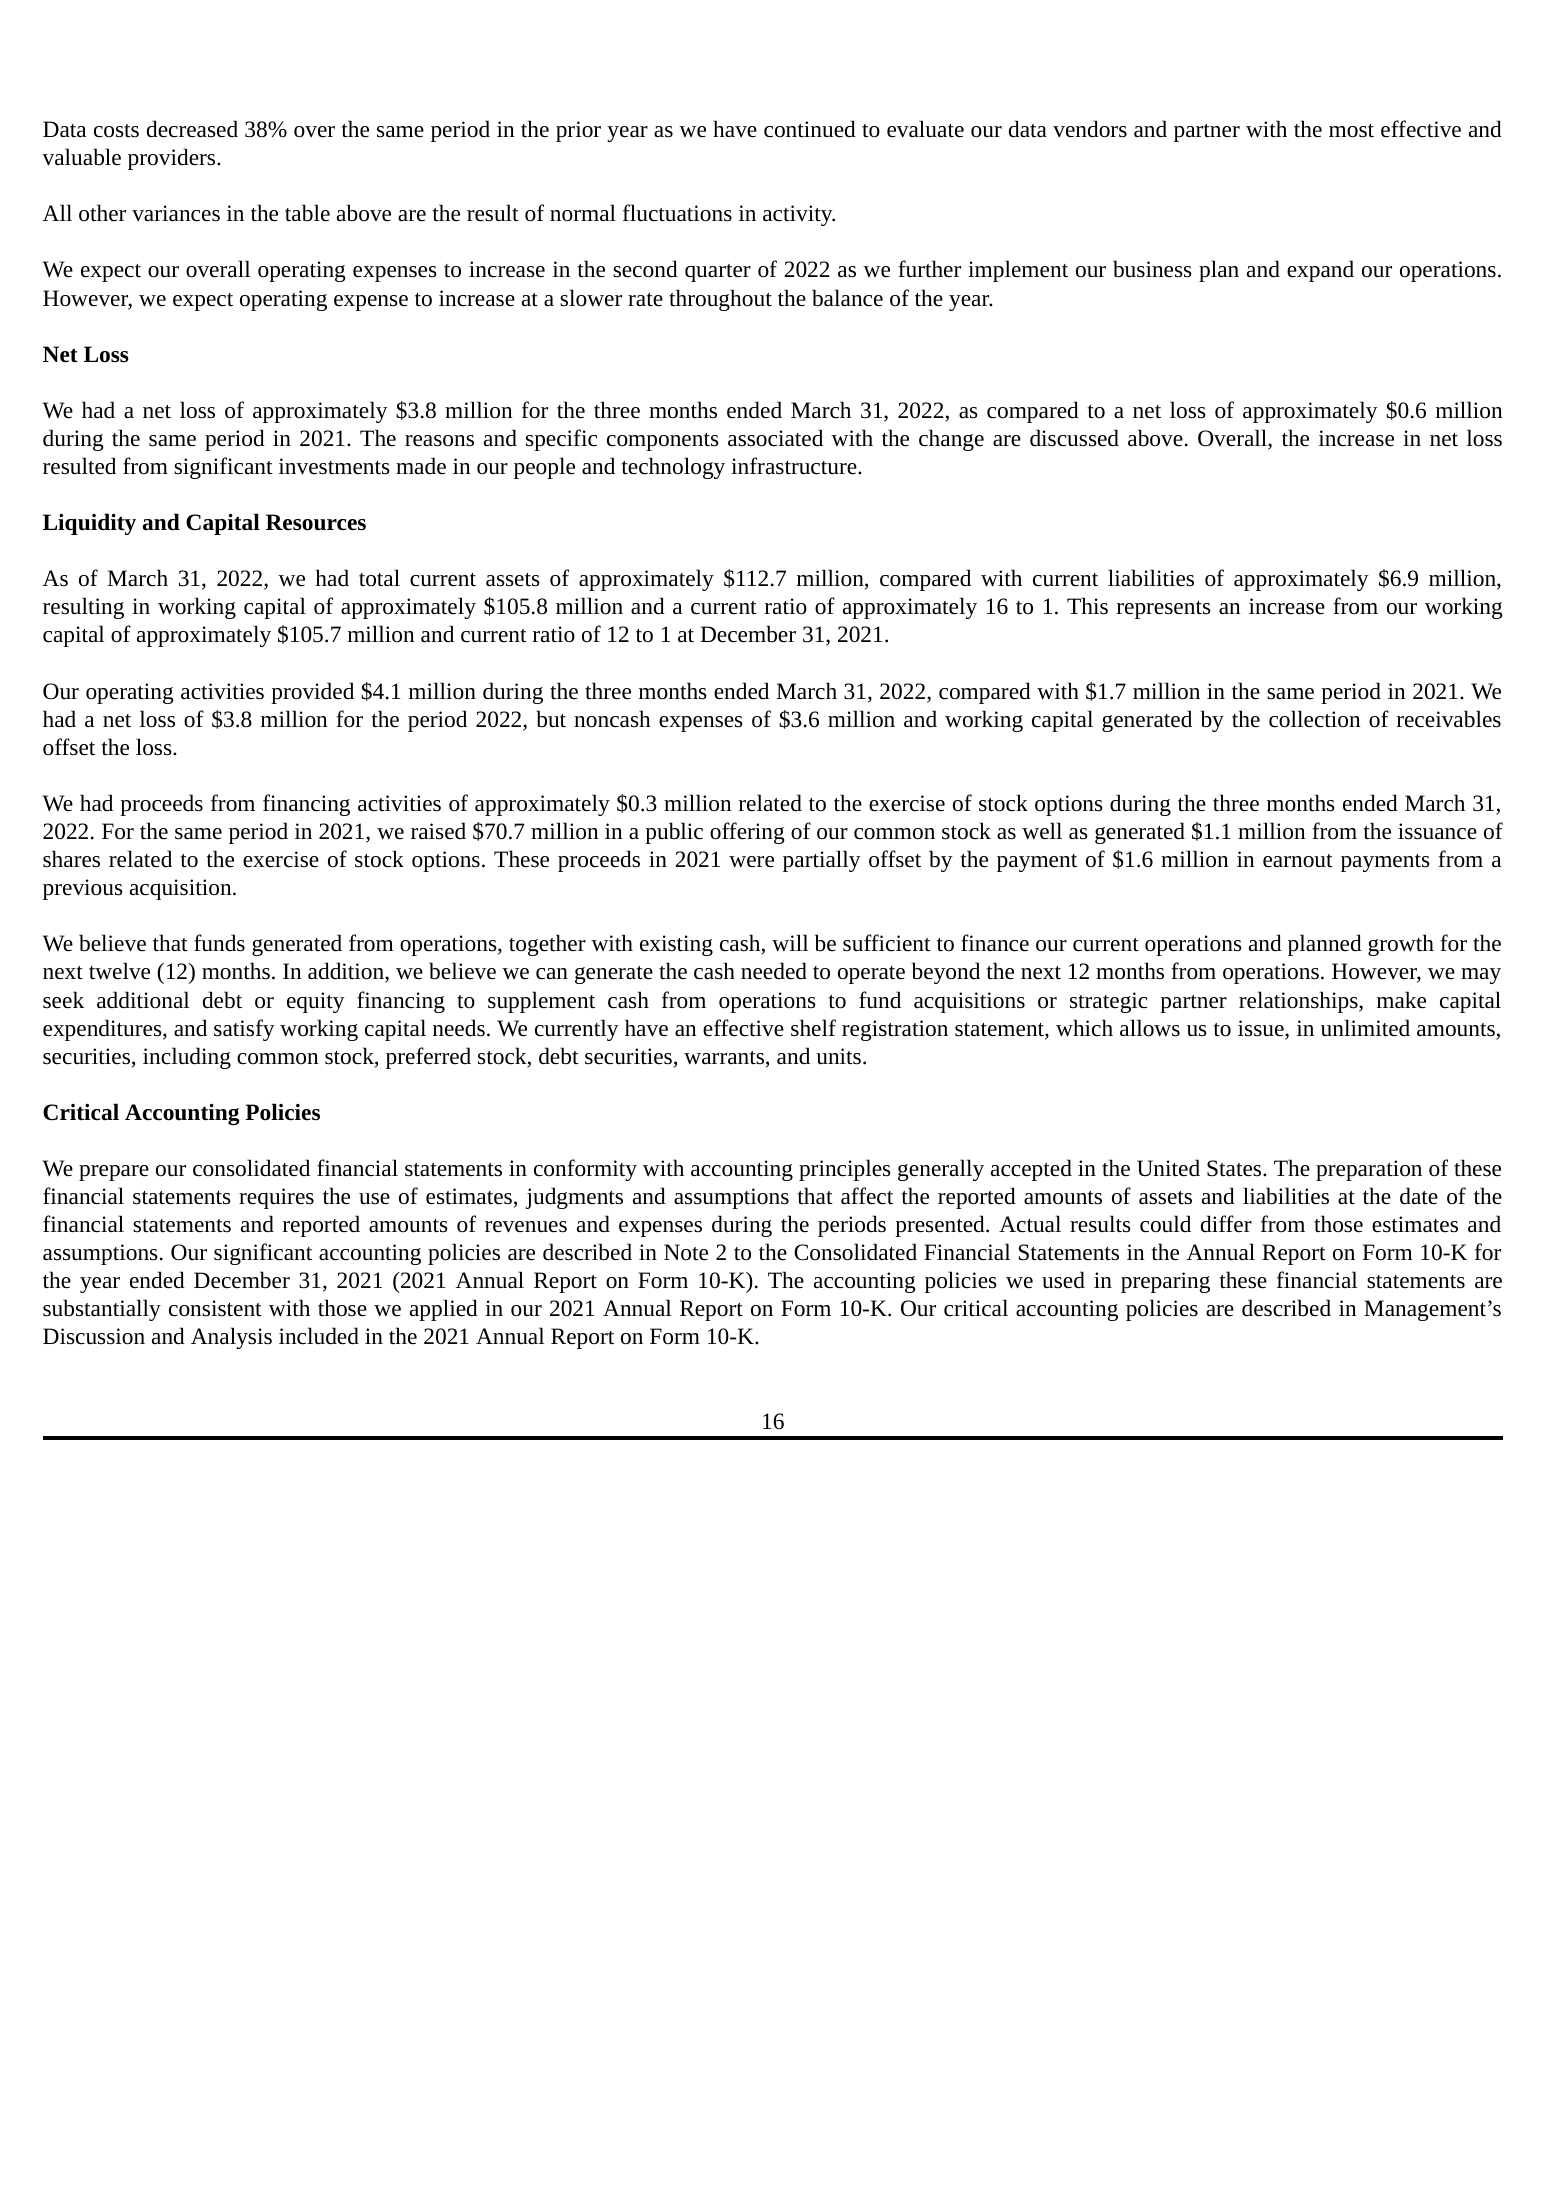 This page has width=1547, height=2189. Describe the element at coordinates (1165, 1282) in the page. I see `preparing` at that location.
